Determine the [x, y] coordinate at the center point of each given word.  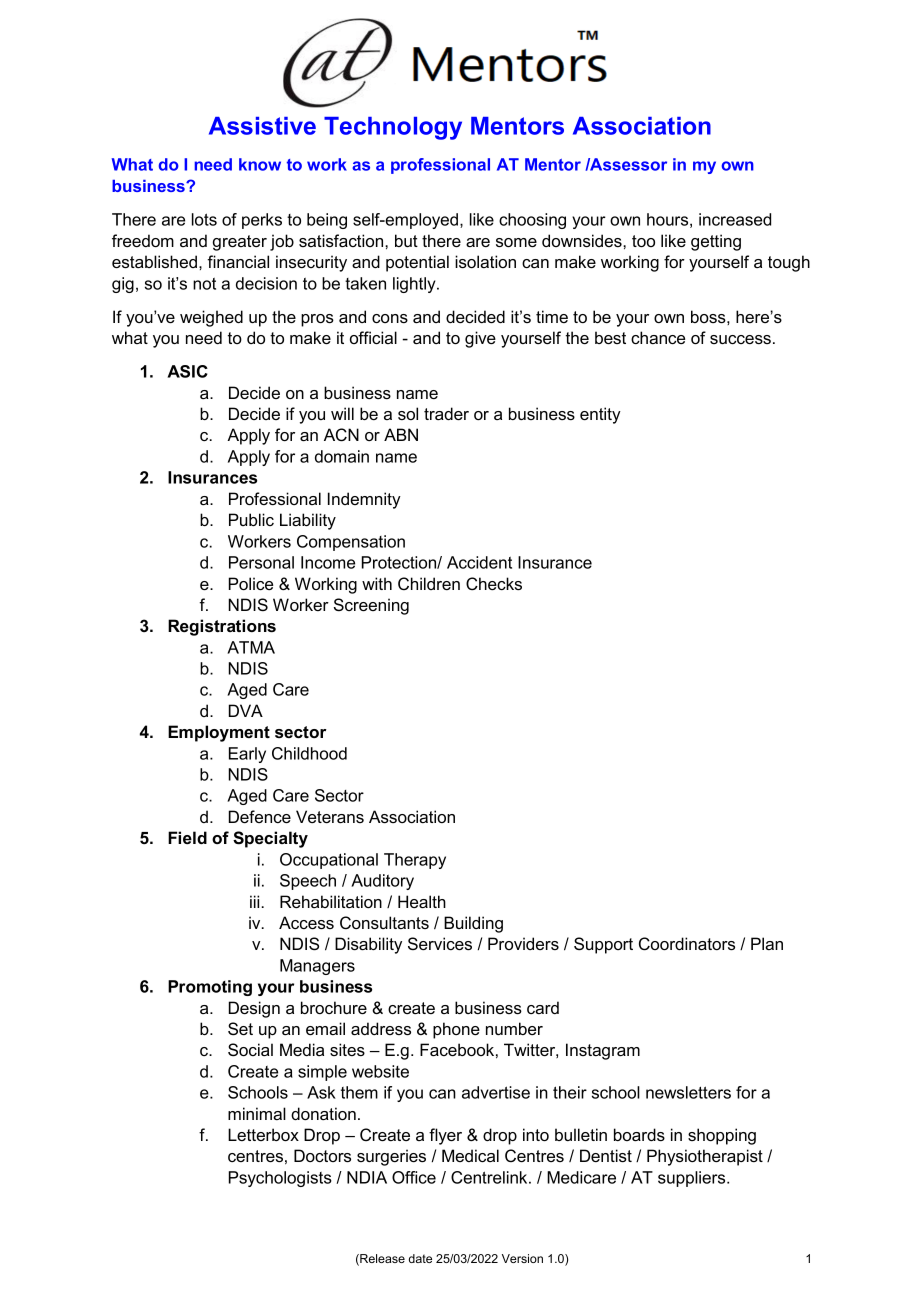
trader [446, 413]
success [740, 339]
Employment [219, 733]
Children [429, 583]
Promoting [210, 988]
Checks [494, 584]
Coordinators [687, 944]
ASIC [187, 371]
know [260, 164]
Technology [393, 128]
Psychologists [280, 1179]
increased [735, 219]
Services [440, 943]
